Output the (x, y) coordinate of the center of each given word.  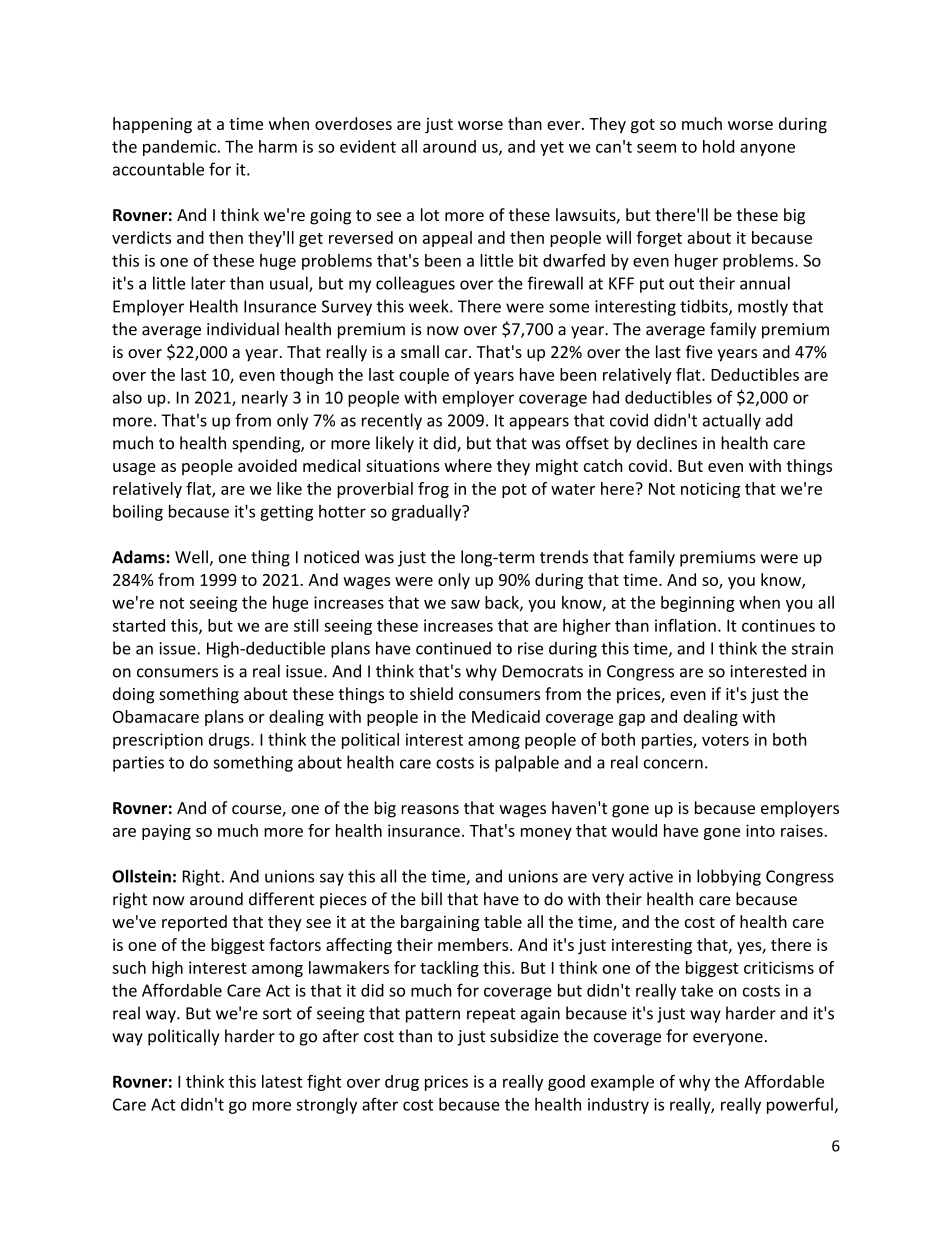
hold (718, 146)
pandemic (179, 148)
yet (552, 148)
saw (465, 604)
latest (282, 1081)
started (138, 625)
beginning (698, 604)
